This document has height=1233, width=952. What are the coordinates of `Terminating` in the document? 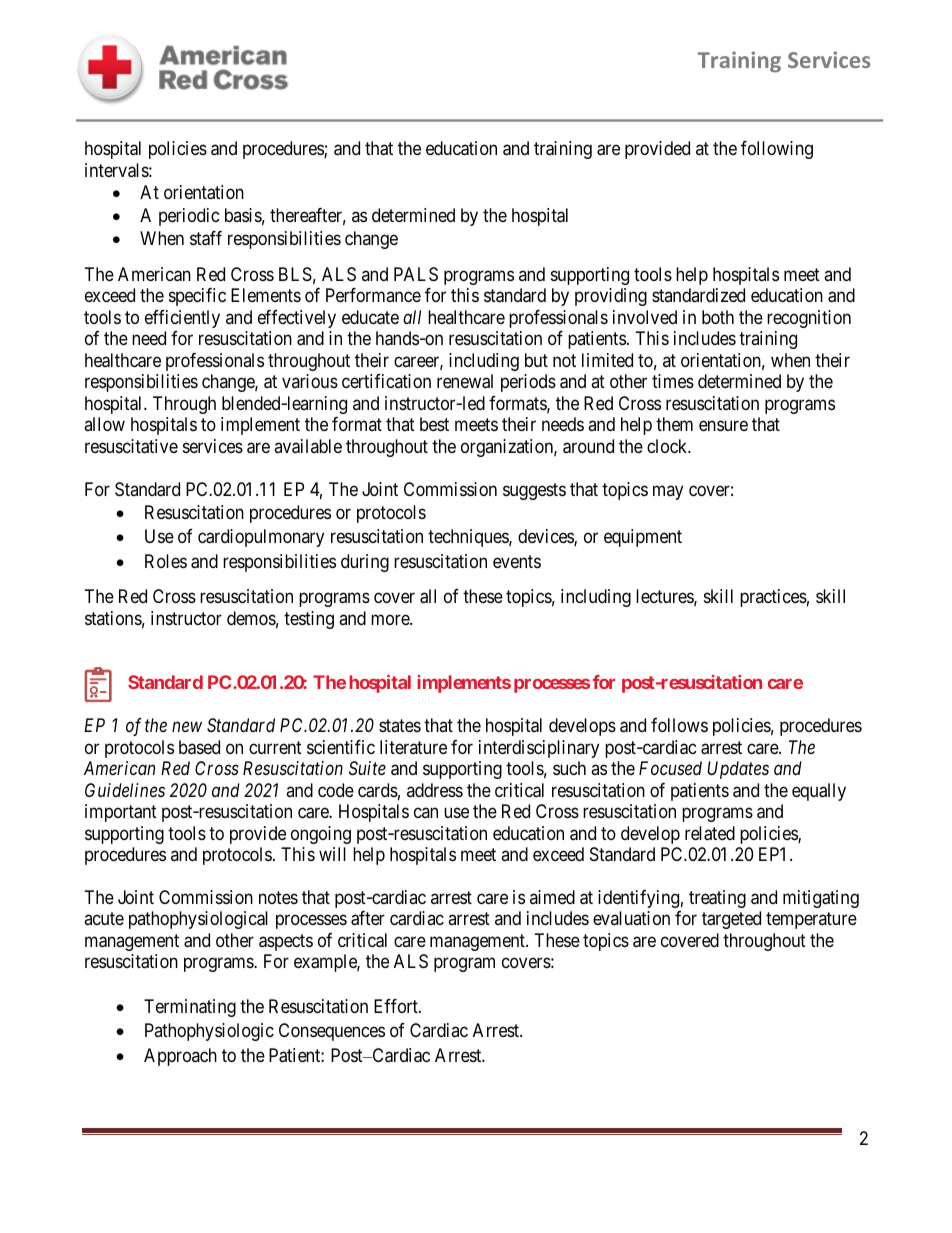 It's located at (190, 1008).
